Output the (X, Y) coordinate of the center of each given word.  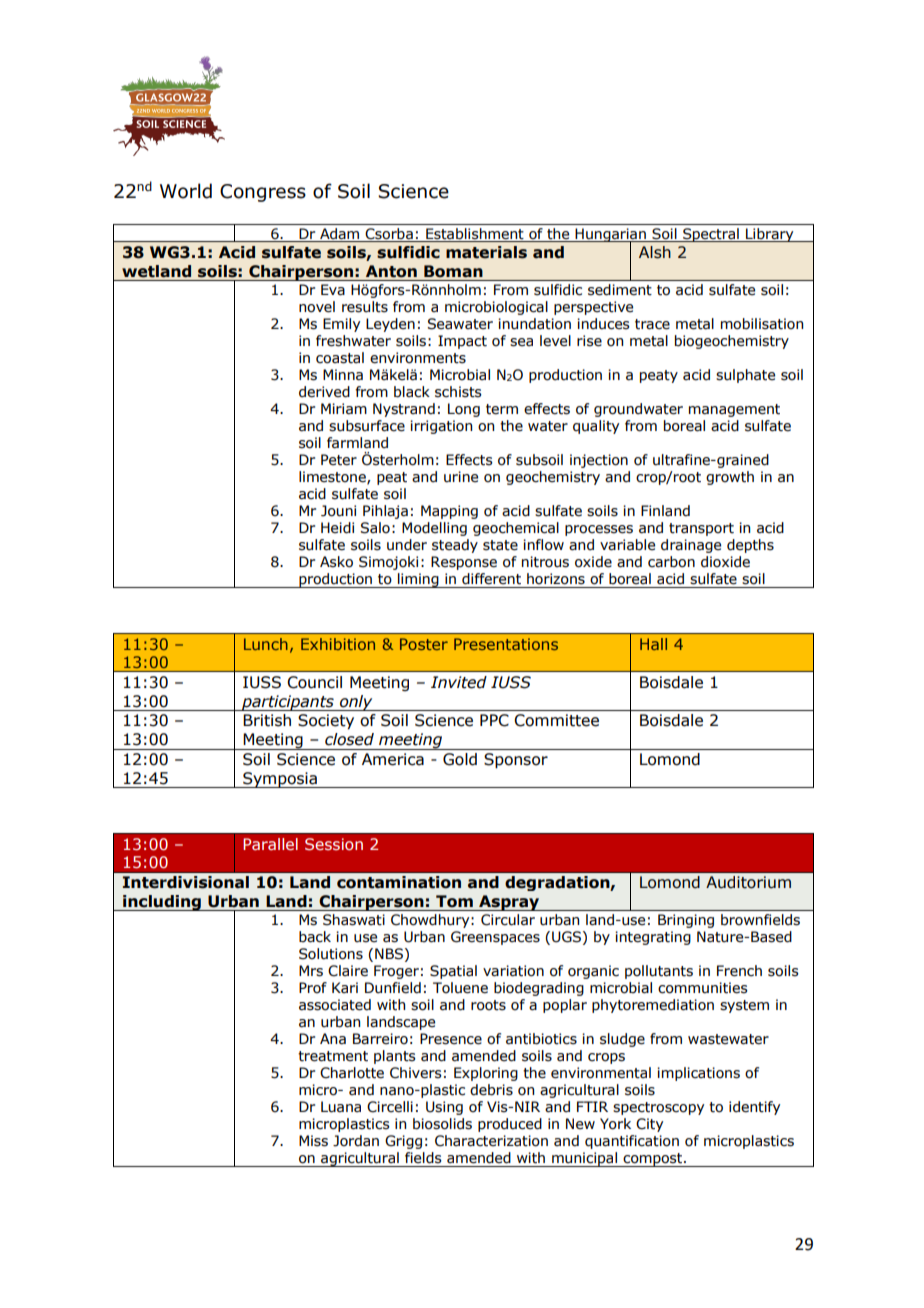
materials (486, 252)
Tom (454, 901)
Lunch (266, 644)
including (162, 903)
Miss (313, 1141)
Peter (339, 460)
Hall (653, 644)
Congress (263, 193)
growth (730, 478)
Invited (459, 682)
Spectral (711, 235)
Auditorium (748, 882)
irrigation (441, 427)
